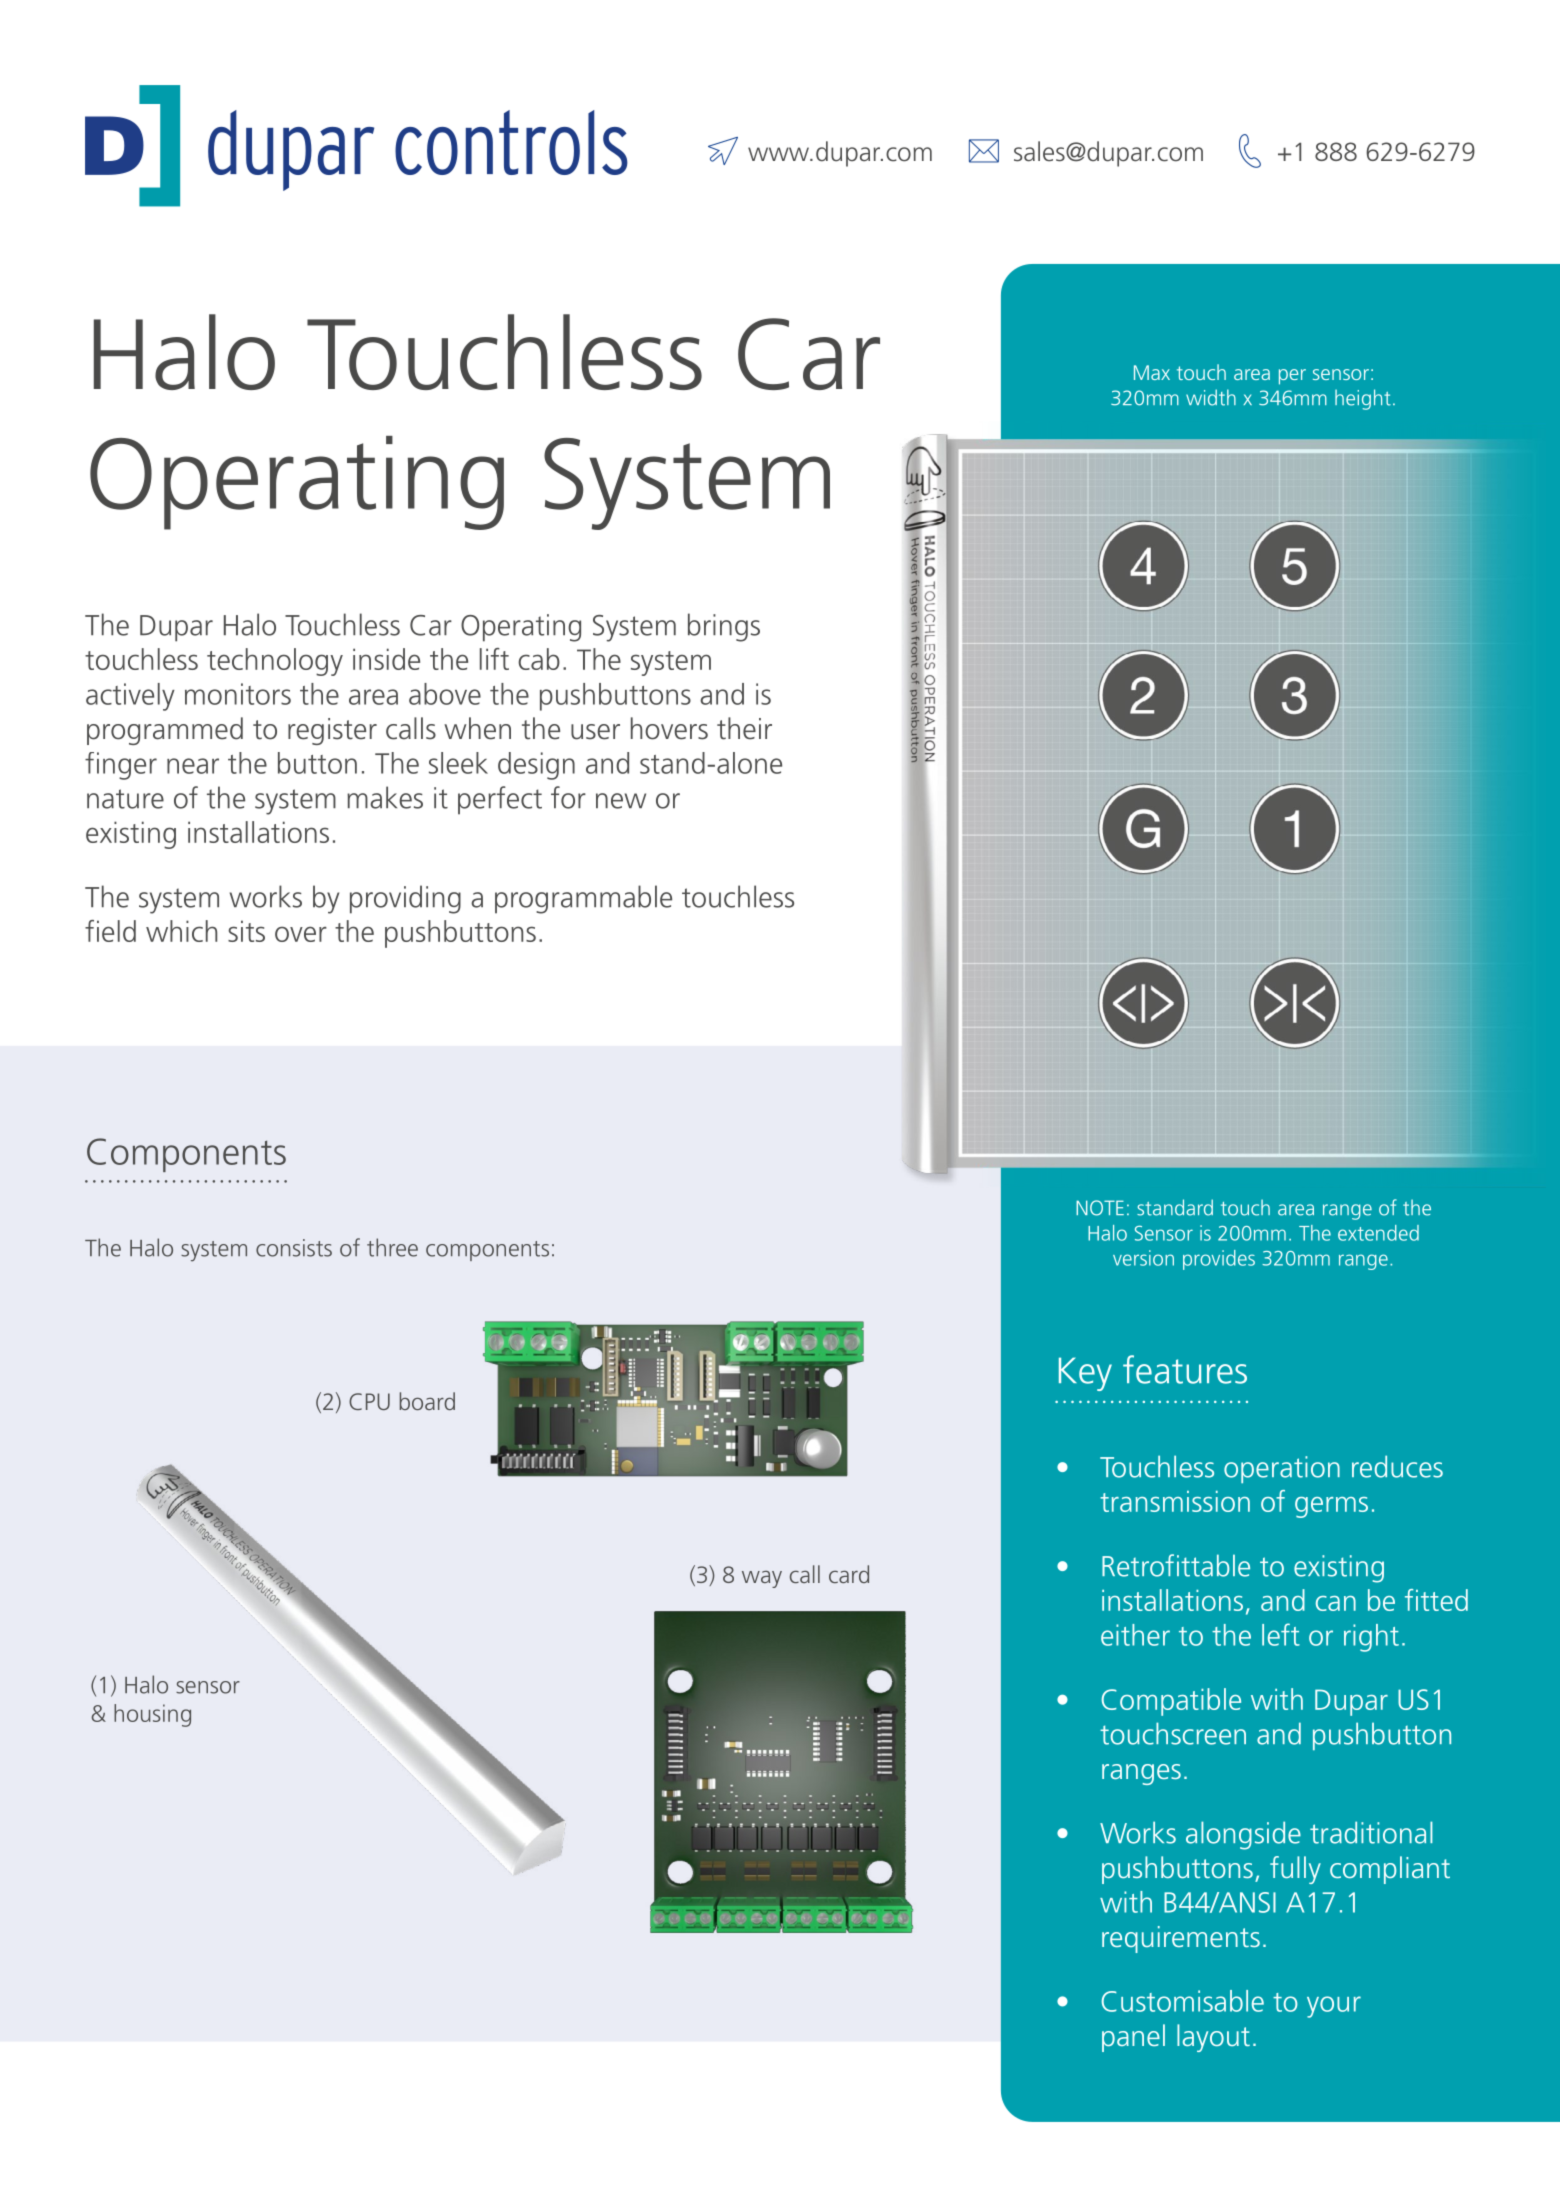 This screenshot has width=1560, height=2207. What do you see at coordinates (1133, 2038) in the screenshot?
I see `panel` at bounding box center [1133, 2038].
